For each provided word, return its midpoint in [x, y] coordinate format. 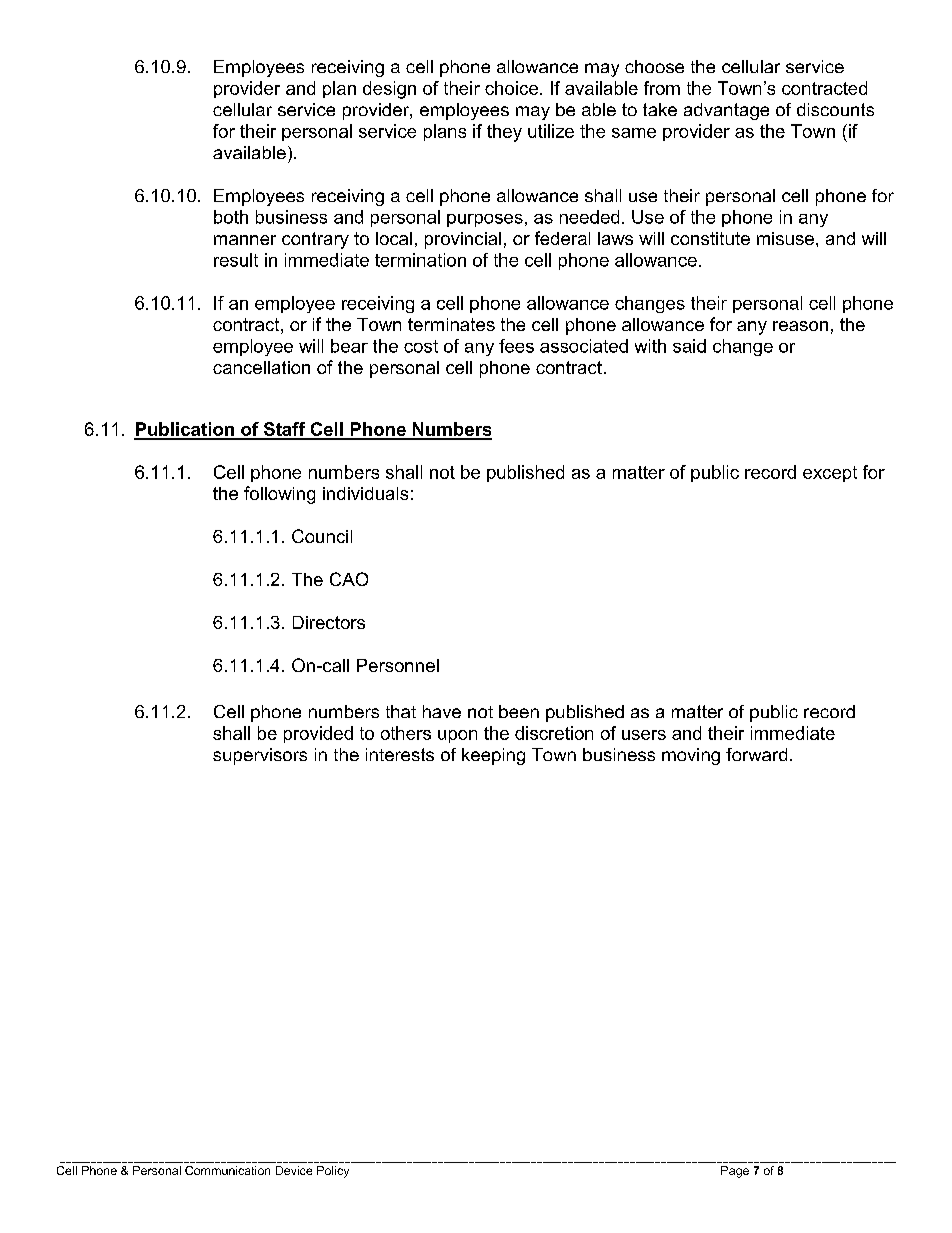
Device [294, 1170]
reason [800, 326]
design [389, 90]
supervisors [260, 756]
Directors [329, 622]
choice [513, 88]
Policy [333, 1172]
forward [756, 754]
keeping [493, 756]
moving [691, 756]
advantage [726, 111]
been [519, 711]
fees [516, 346]
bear [349, 346]
